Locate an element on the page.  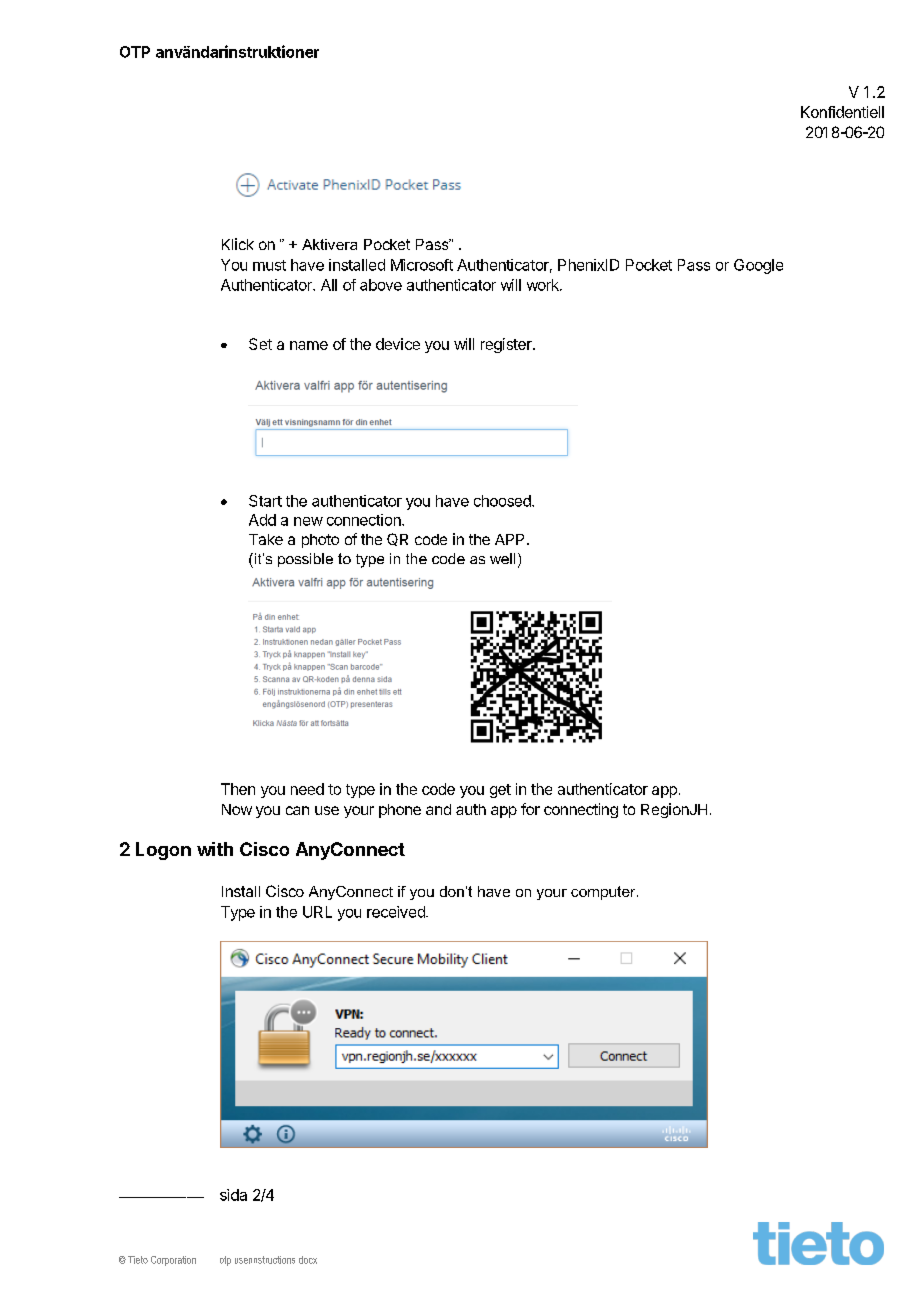
received is located at coordinates (397, 912).
